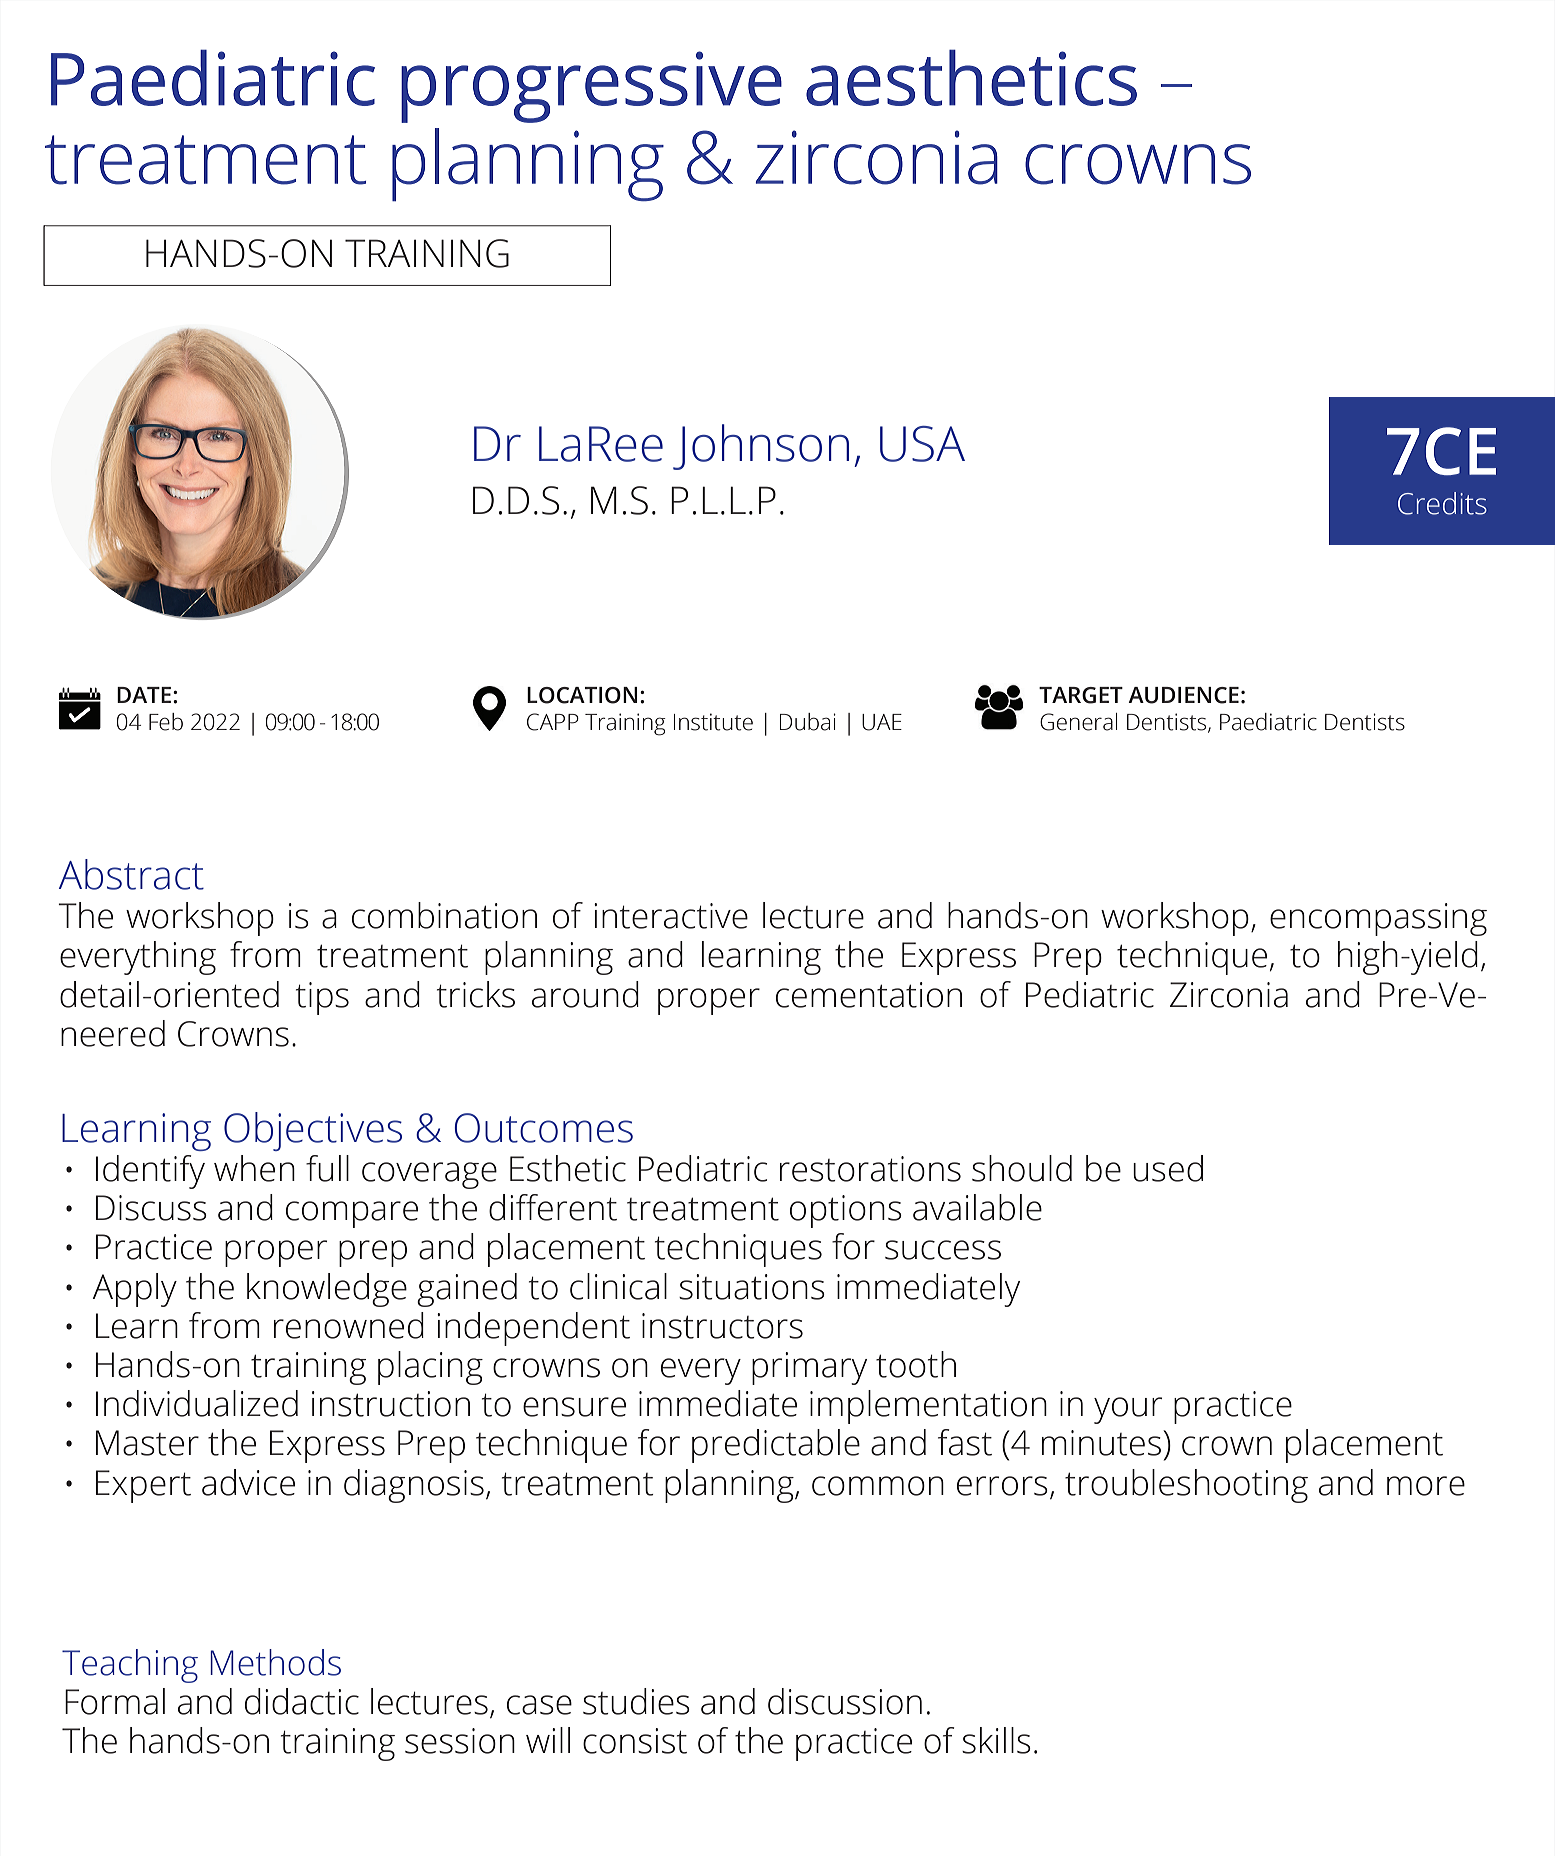  Describe the element at coordinates (1183, 695) in the image. I see `AUDIENCE` at that location.
